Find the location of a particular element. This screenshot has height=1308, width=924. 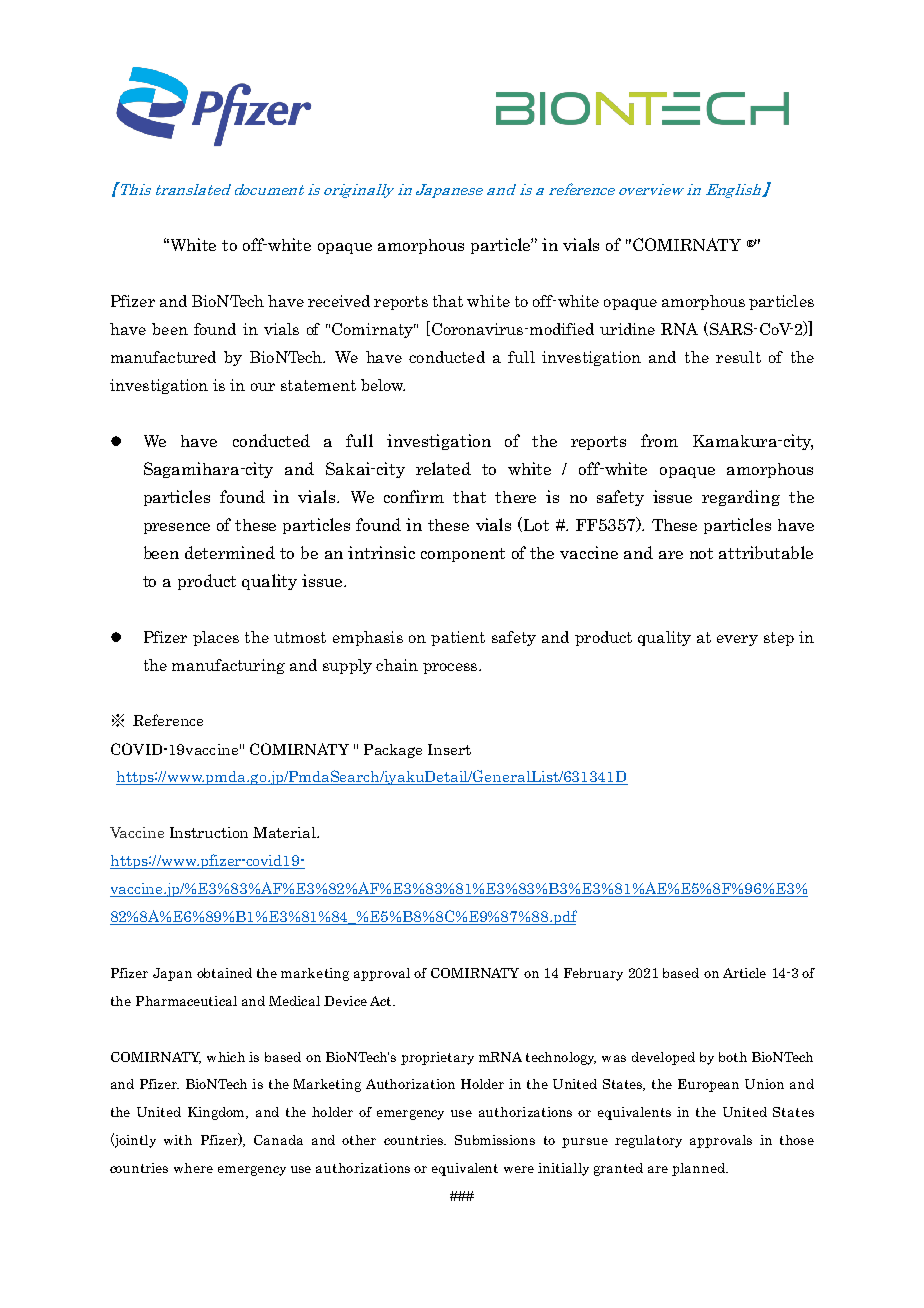

patient is located at coordinates (458, 638).
